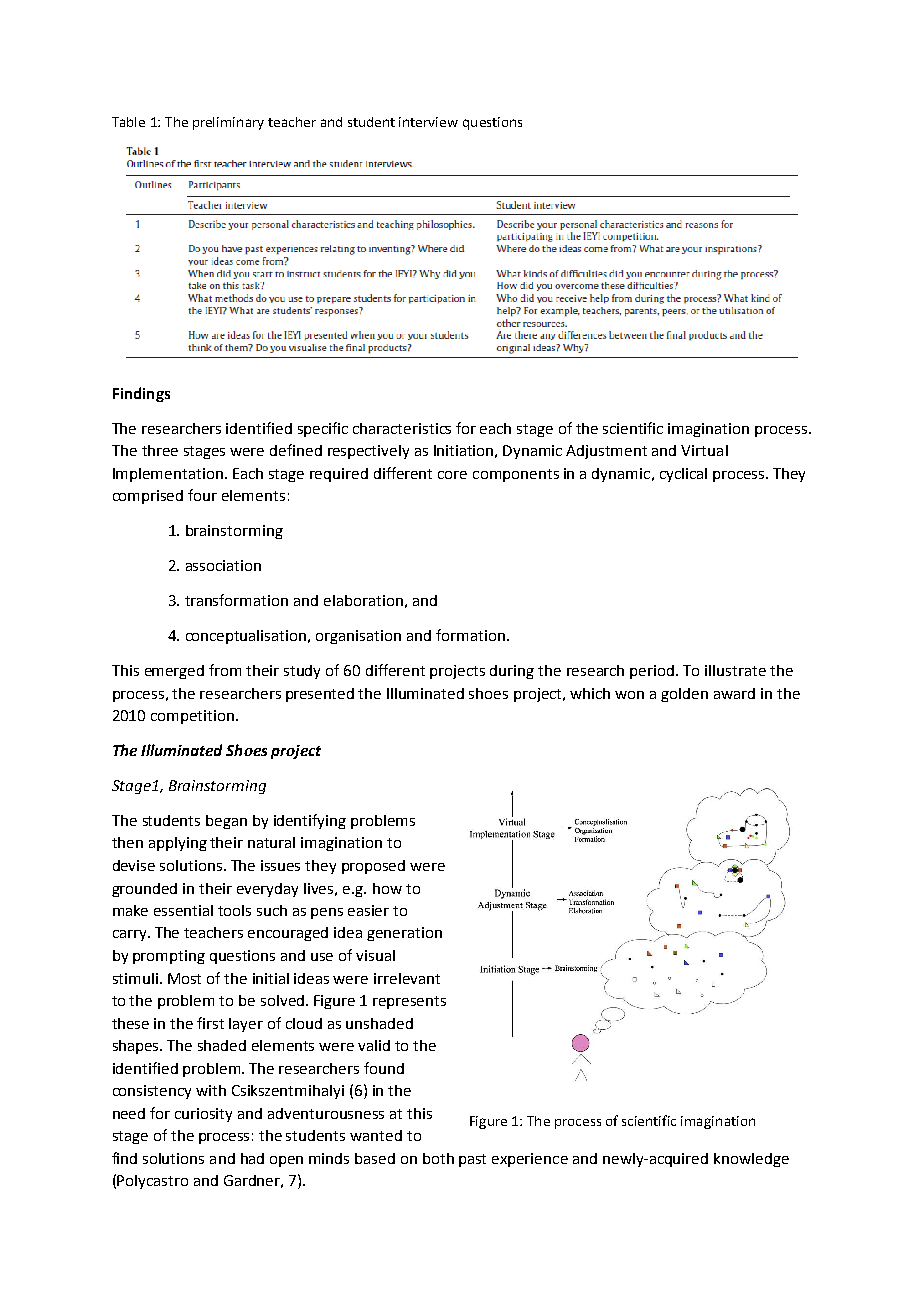  Describe the element at coordinates (373, 867) in the screenshot. I see `proposed` at that location.
